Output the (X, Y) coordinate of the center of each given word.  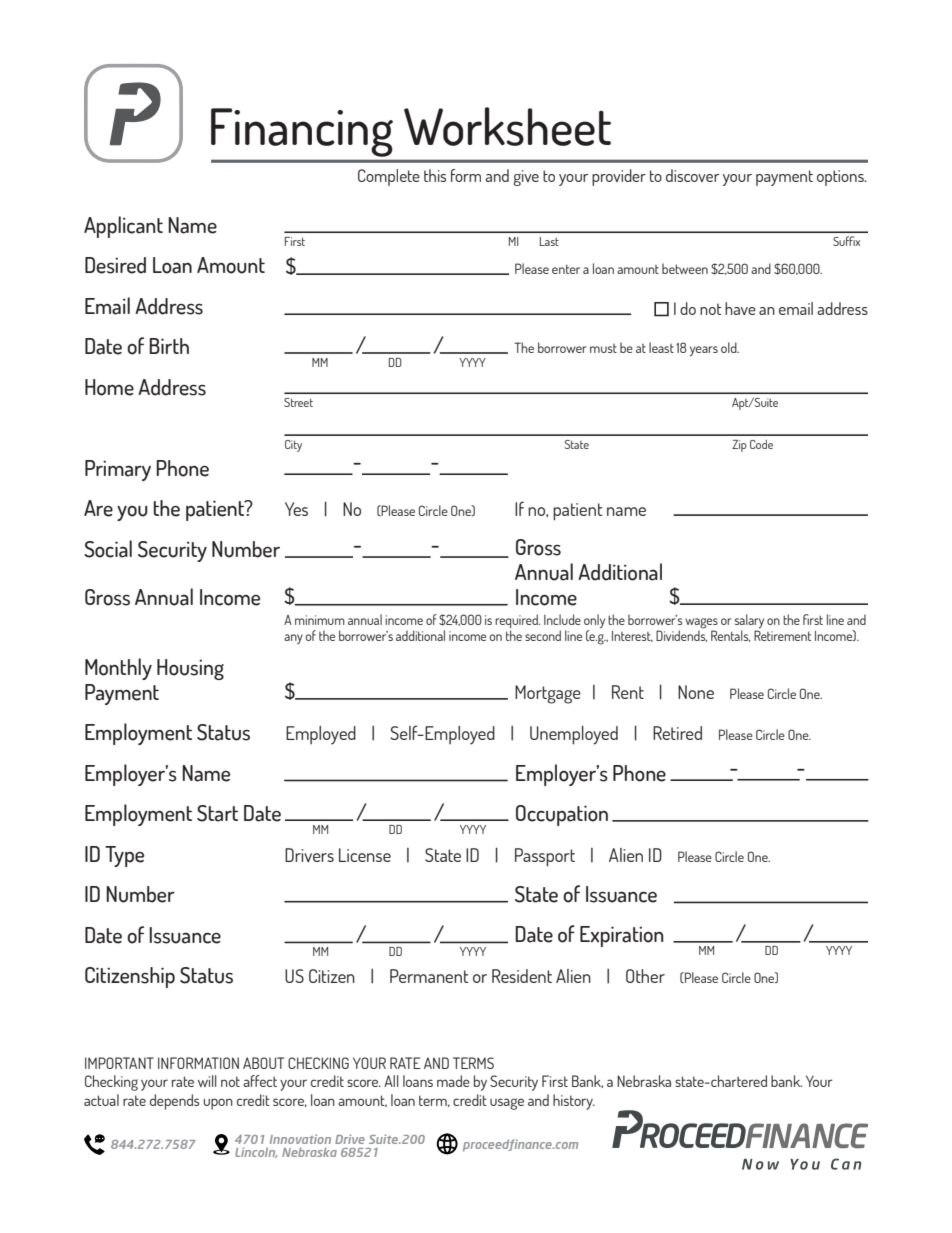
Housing (190, 669)
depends (174, 1102)
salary (749, 622)
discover (692, 175)
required (517, 622)
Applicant (123, 227)
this (435, 175)
